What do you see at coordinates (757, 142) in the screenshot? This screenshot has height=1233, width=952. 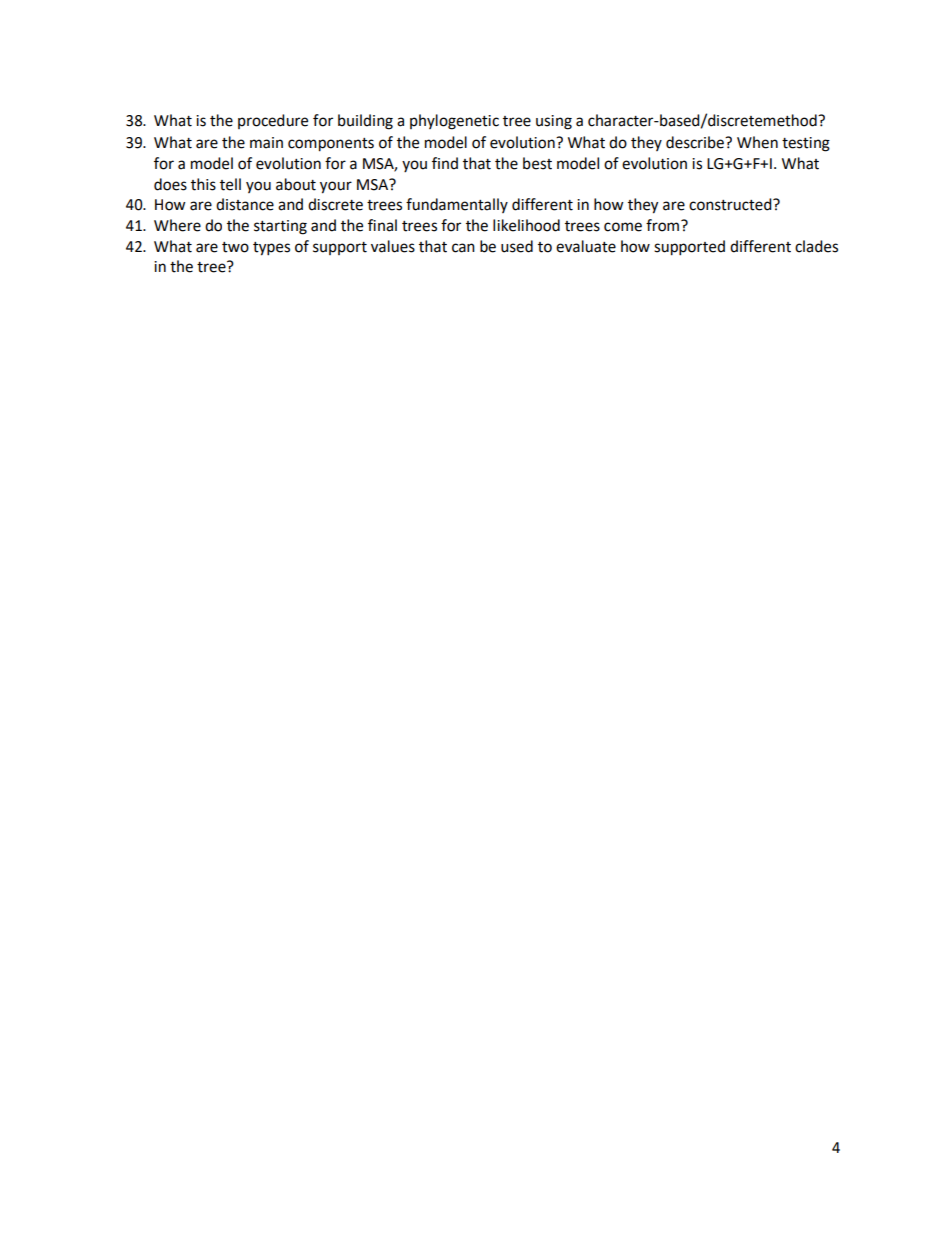 I see `When` at bounding box center [757, 142].
